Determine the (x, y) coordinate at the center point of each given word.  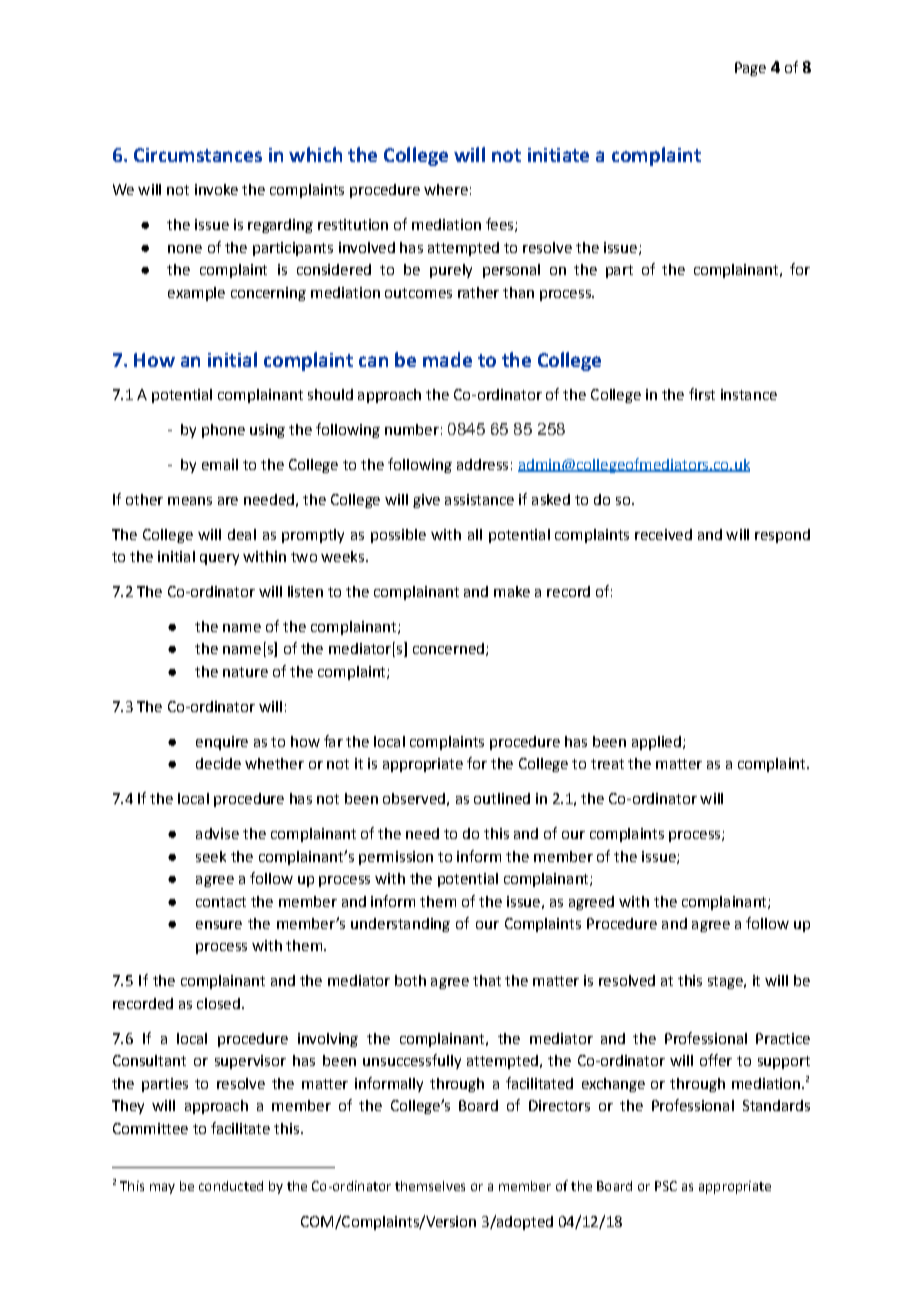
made (447, 359)
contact (221, 902)
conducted (231, 1186)
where (446, 189)
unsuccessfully (412, 1061)
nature (245, 672)
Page (750, 69)
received (663, 534)
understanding (400, 925)
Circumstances (198, 155)
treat (607, 764)
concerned (448, 648)
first (702, 394)
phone (223, 431)
